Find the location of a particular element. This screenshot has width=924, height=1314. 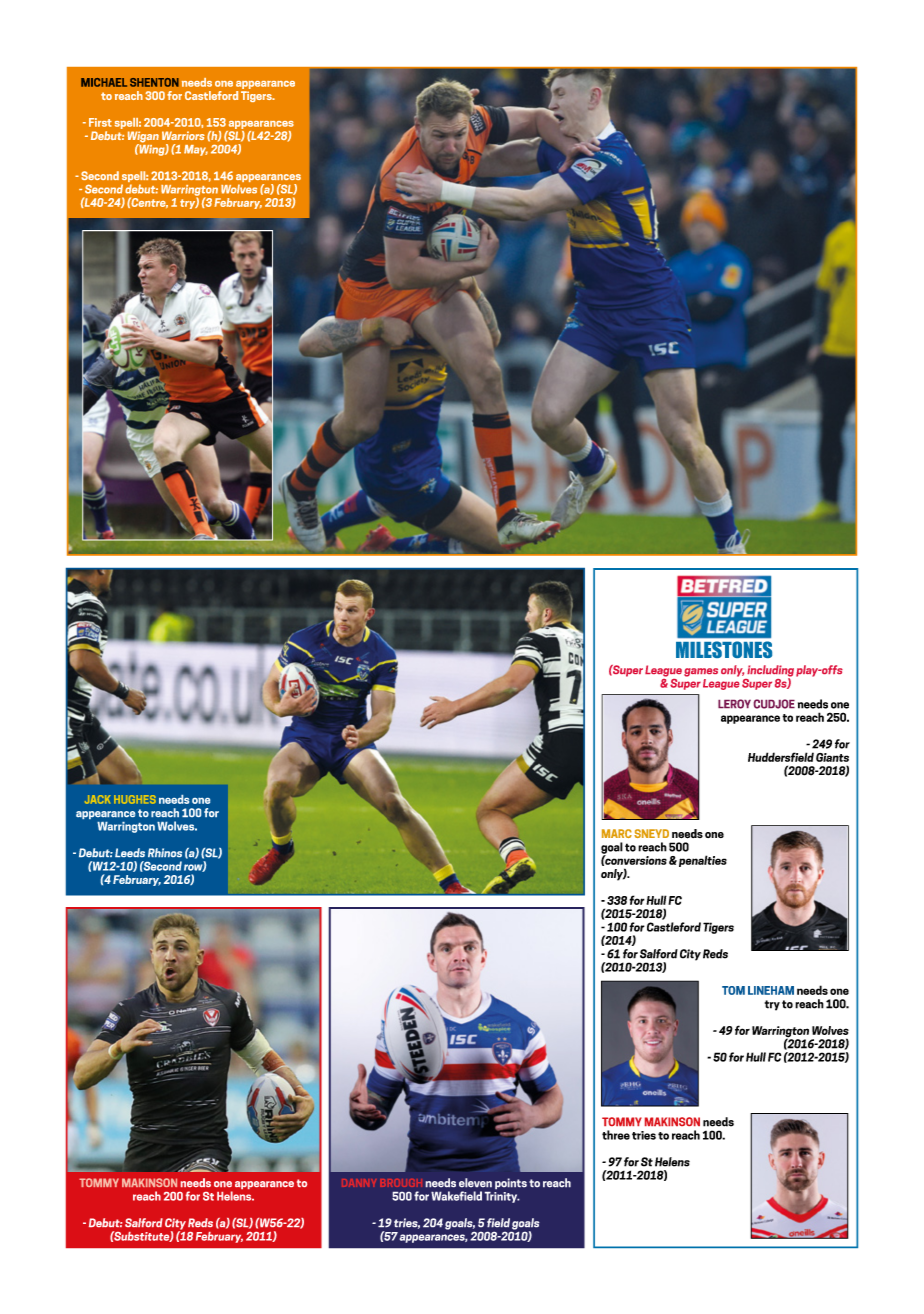

MILESTONES is located at coordinates (724, 649).
